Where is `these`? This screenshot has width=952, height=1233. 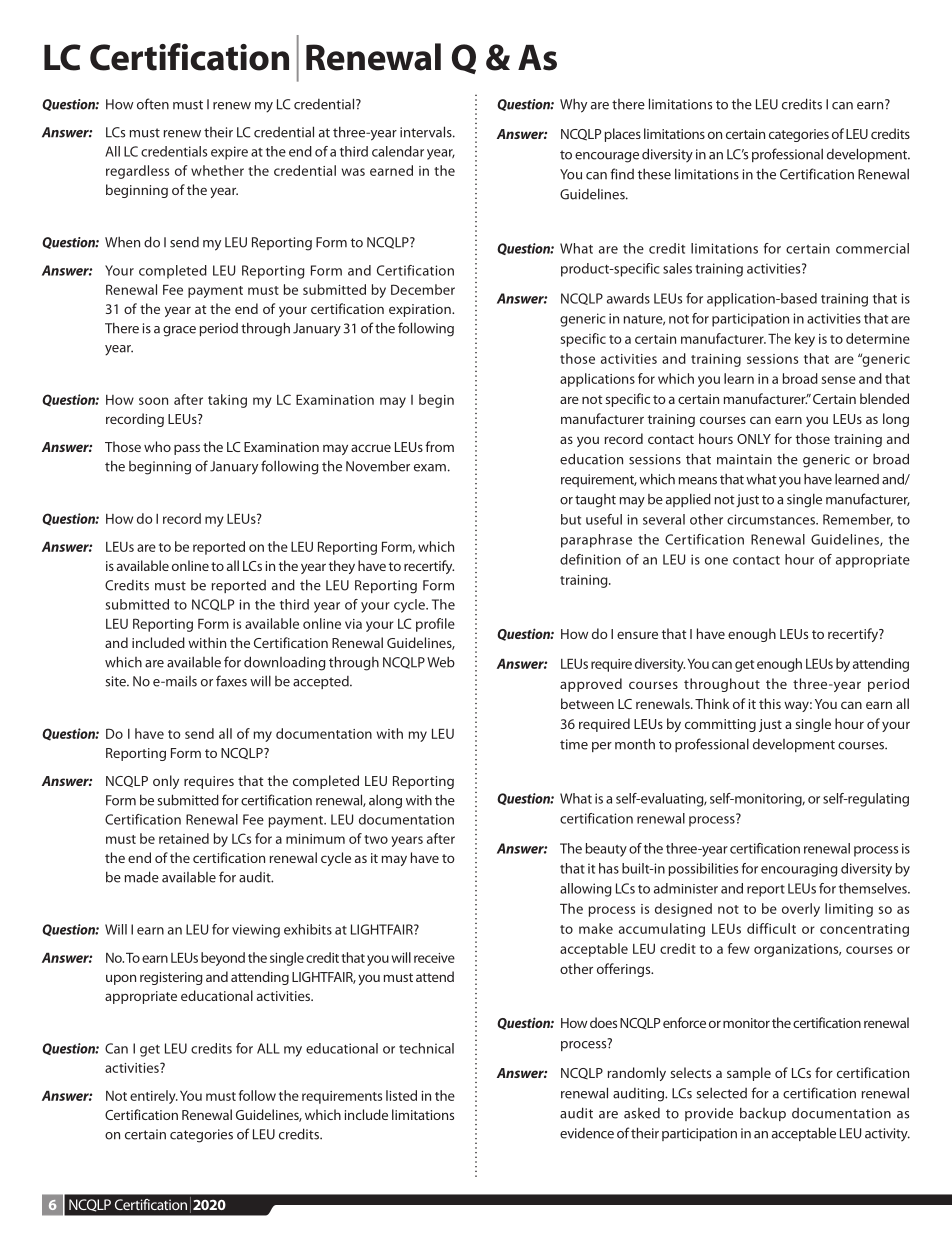
these is located at coordinates (654, 174).
